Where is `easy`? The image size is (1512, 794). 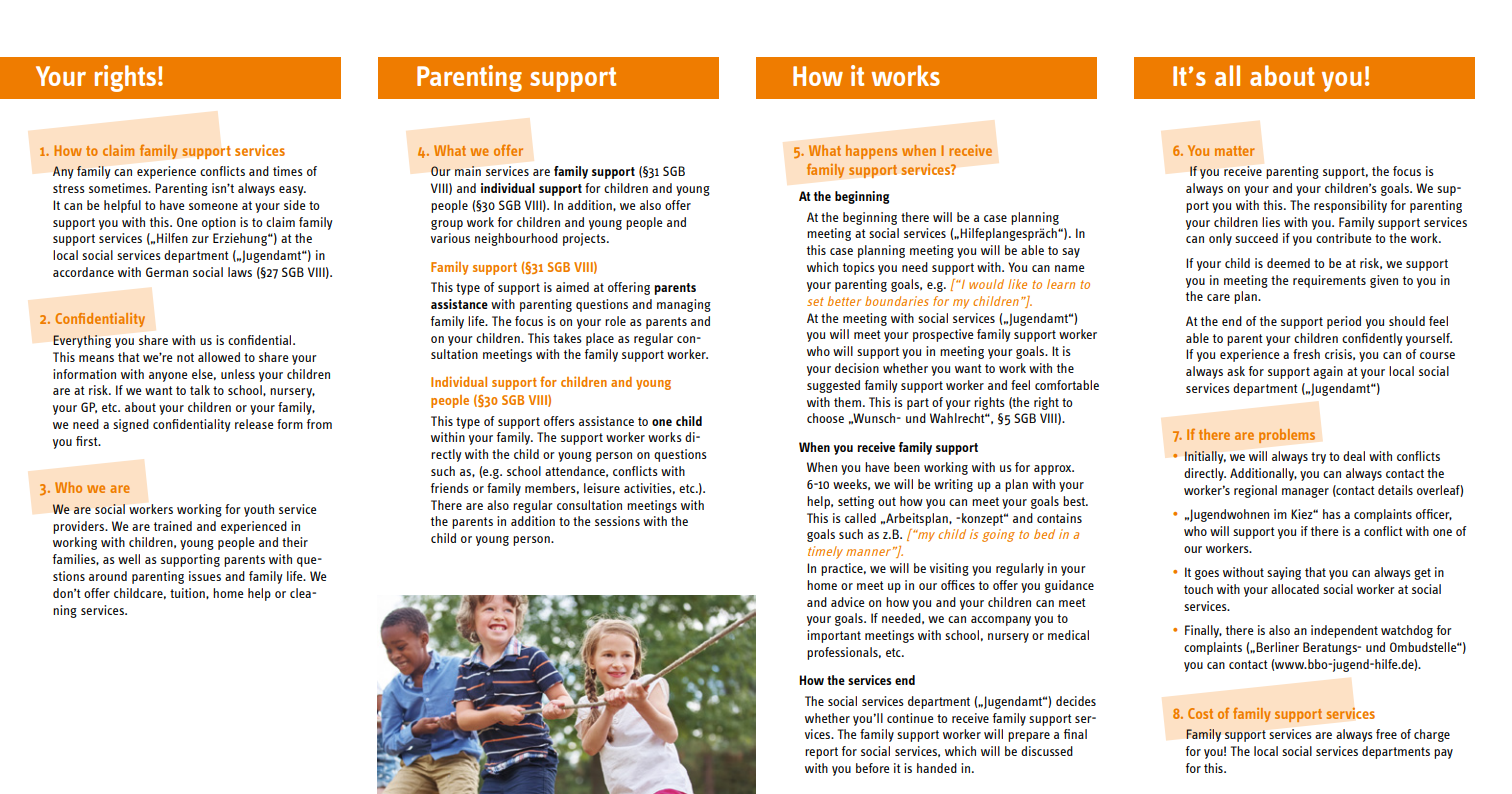
easy is located at coordinates (292, 191).
